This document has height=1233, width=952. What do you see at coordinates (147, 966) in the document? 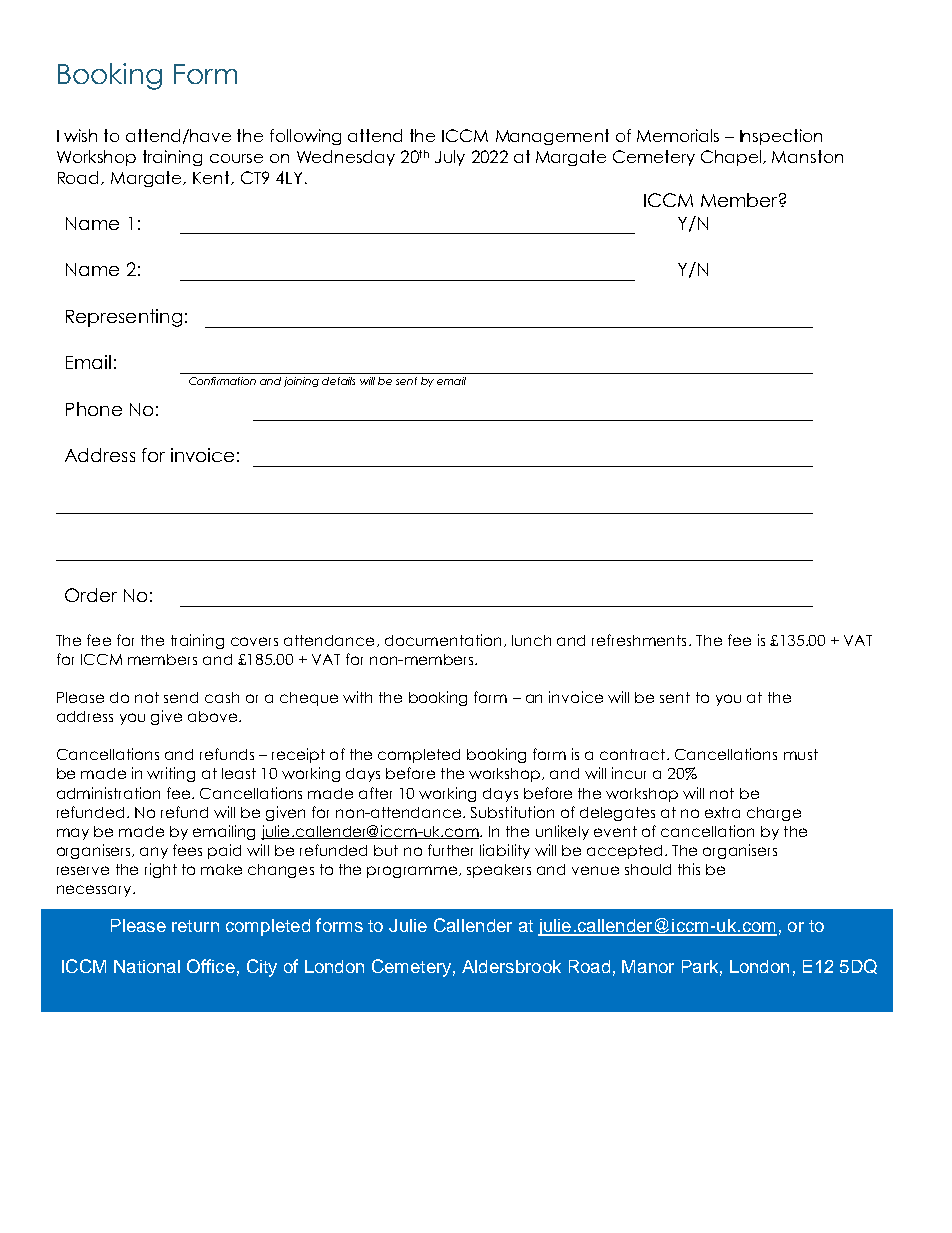
I see `National` at bounding box center [147, 966].
